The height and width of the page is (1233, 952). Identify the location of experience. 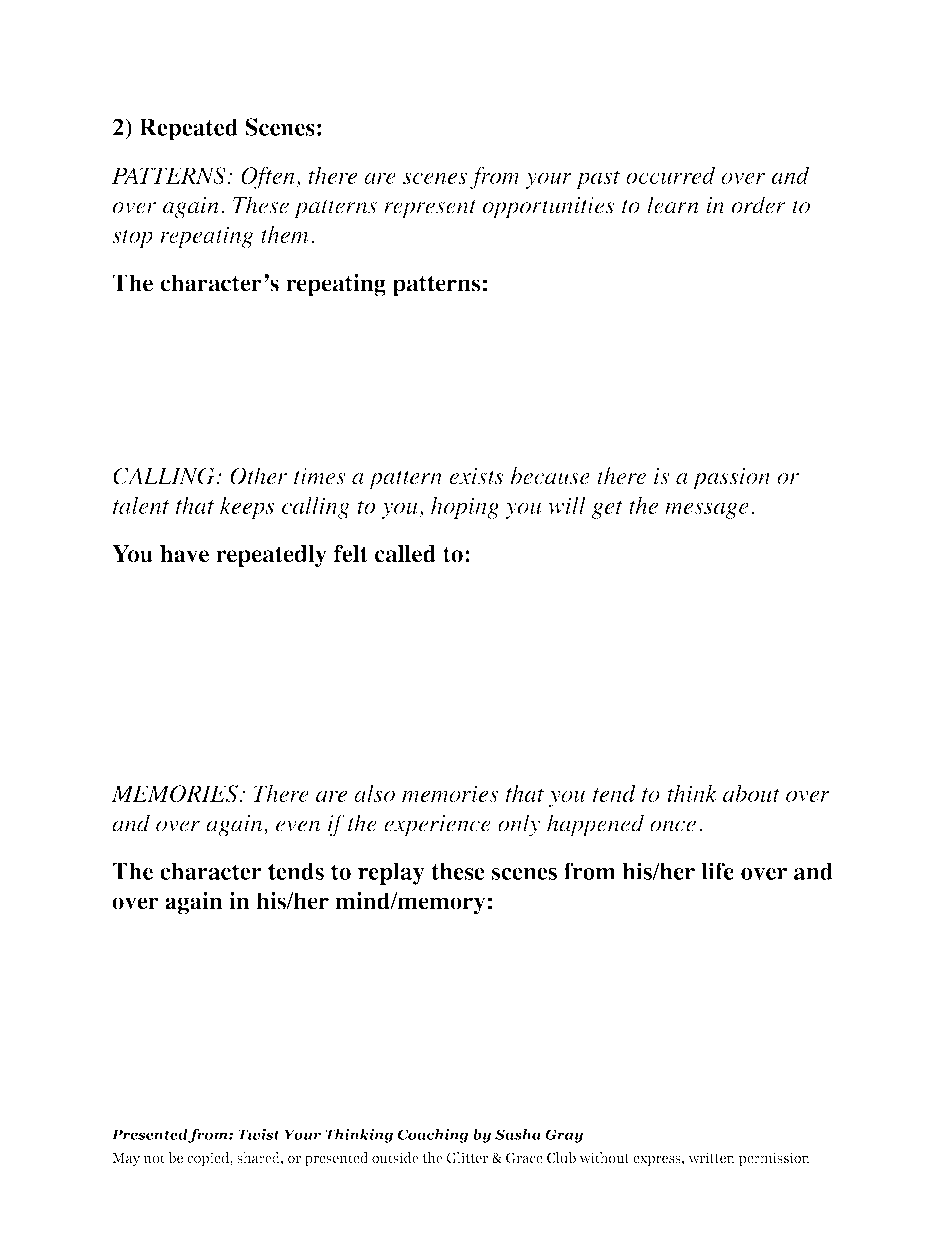
(437, 826).
